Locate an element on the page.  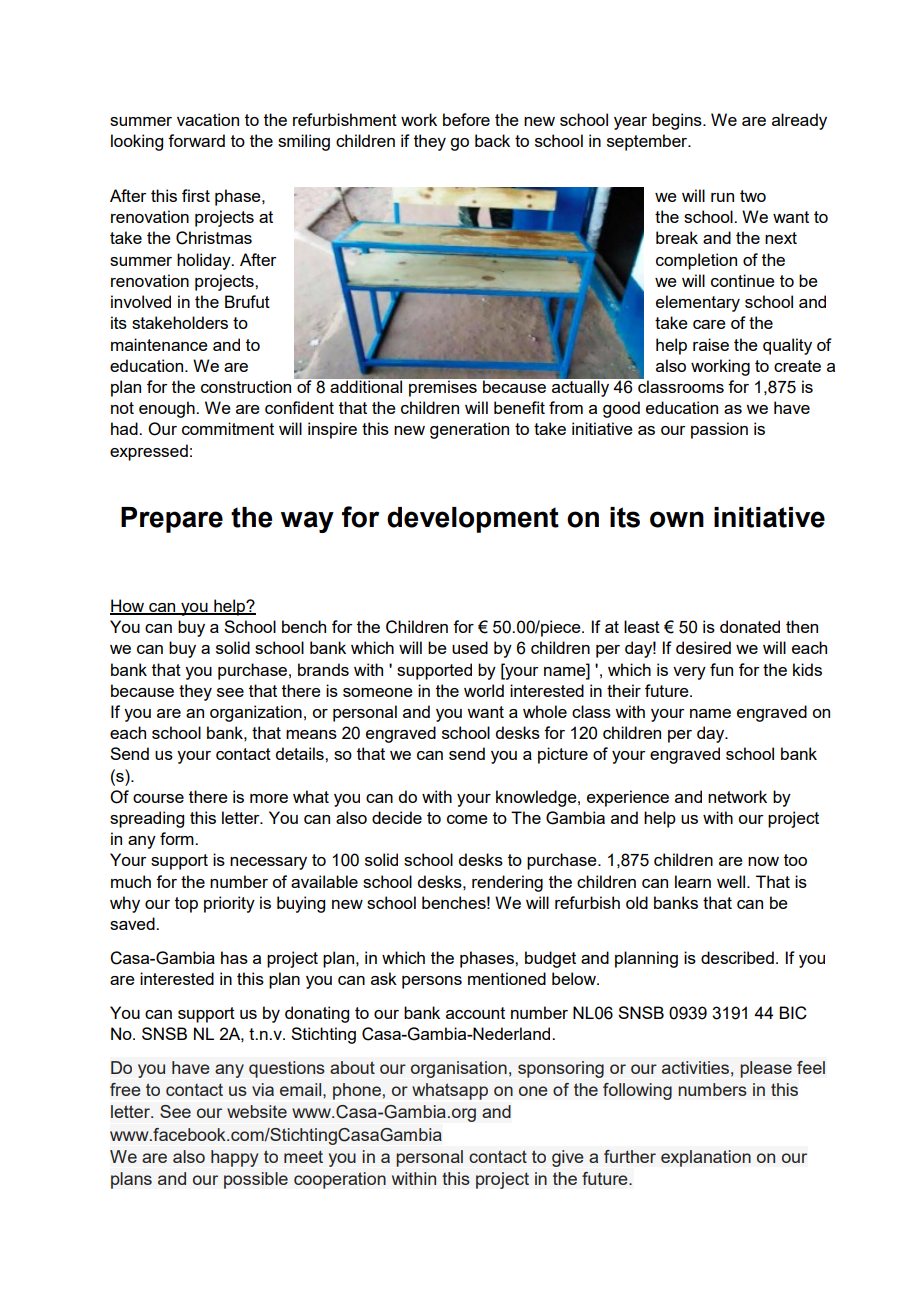
desired is located at coordinates (703, 647).
